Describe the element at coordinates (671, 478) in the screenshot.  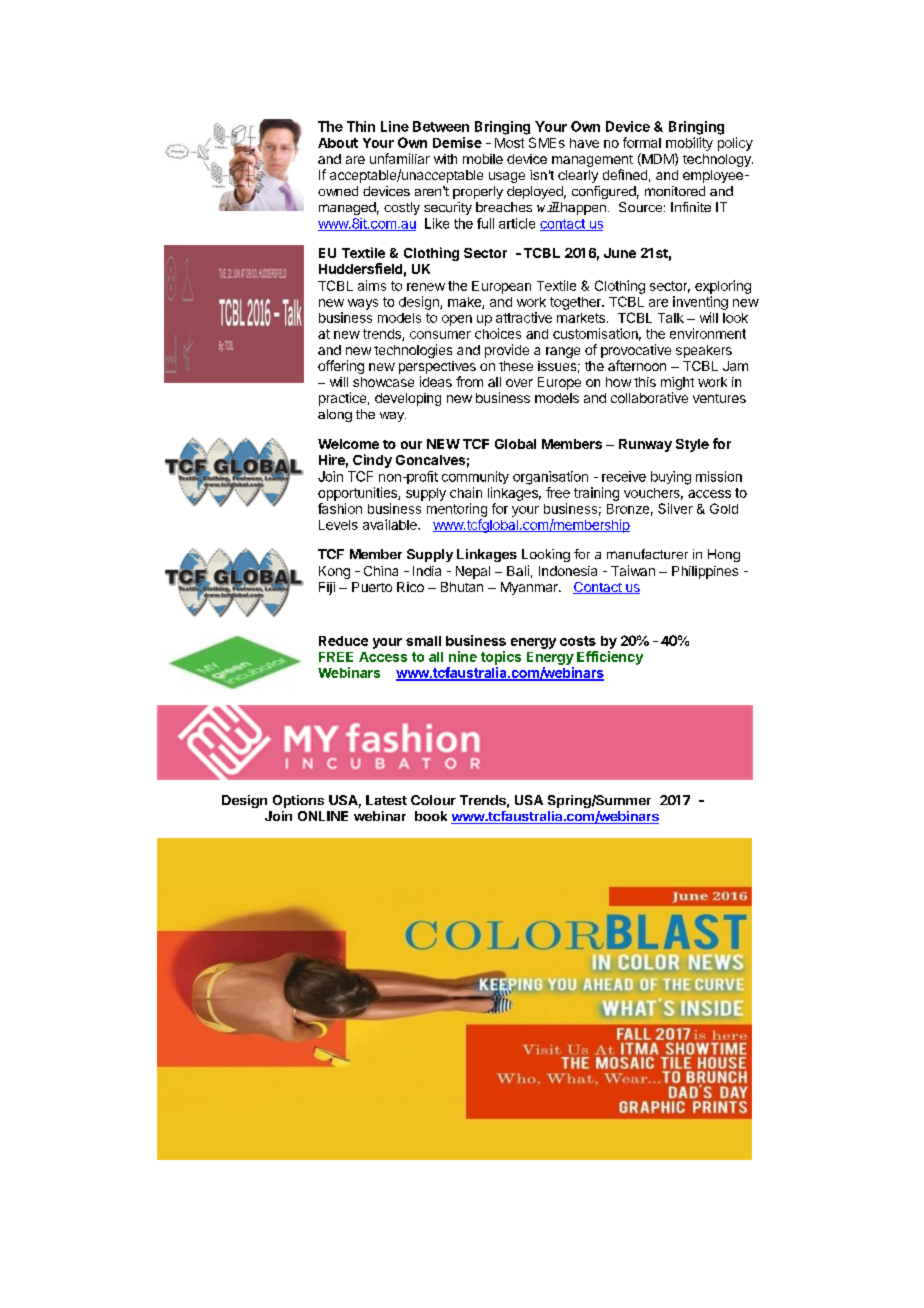
I see `buying` at that location.
